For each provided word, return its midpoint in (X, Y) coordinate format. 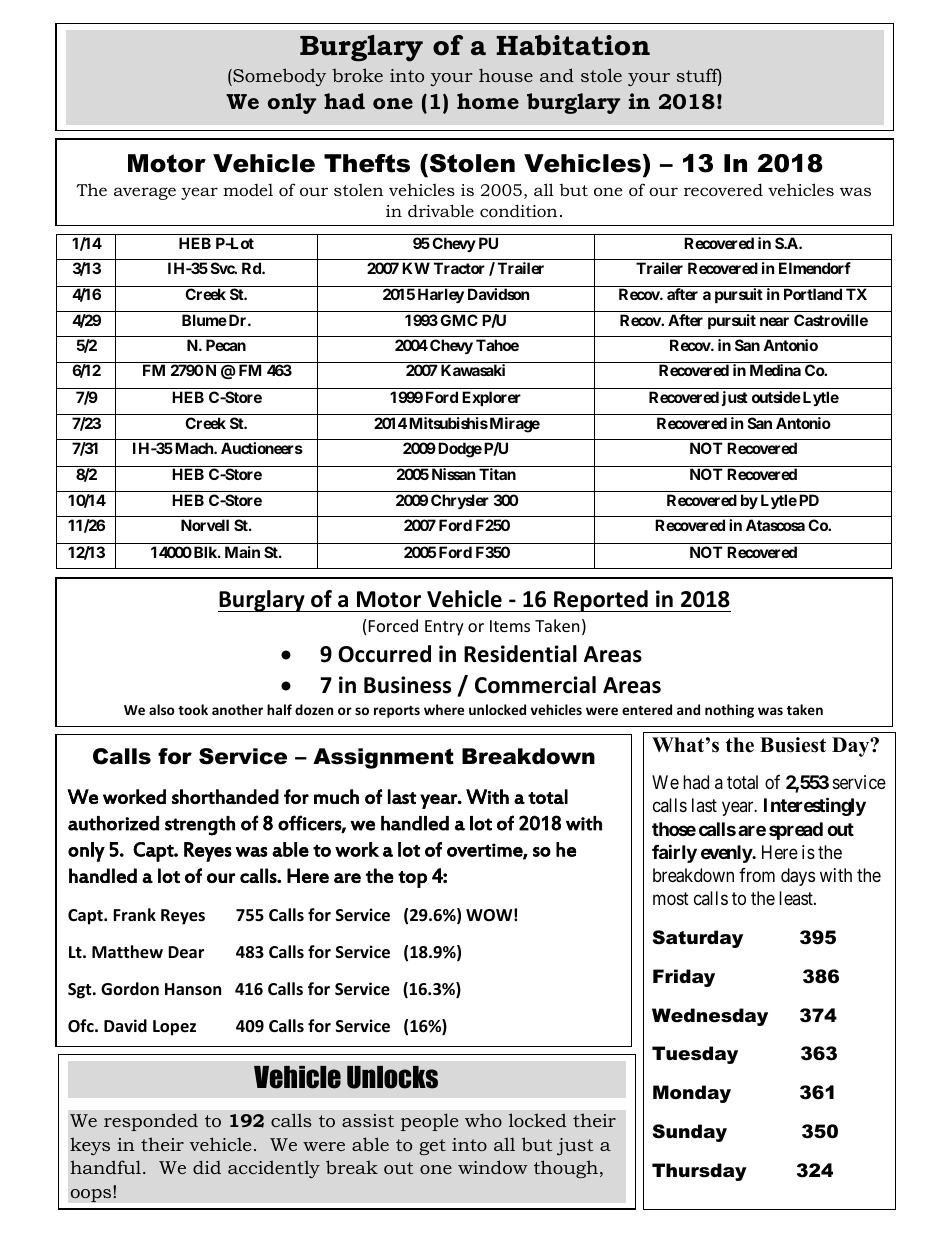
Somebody (278, 77)
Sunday (689, 1133)
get (432, 1147)
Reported (601, 601)
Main (242, 552)
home (488, 101)
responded (151, 1122)
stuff (699, 76)
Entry (444, 628)
